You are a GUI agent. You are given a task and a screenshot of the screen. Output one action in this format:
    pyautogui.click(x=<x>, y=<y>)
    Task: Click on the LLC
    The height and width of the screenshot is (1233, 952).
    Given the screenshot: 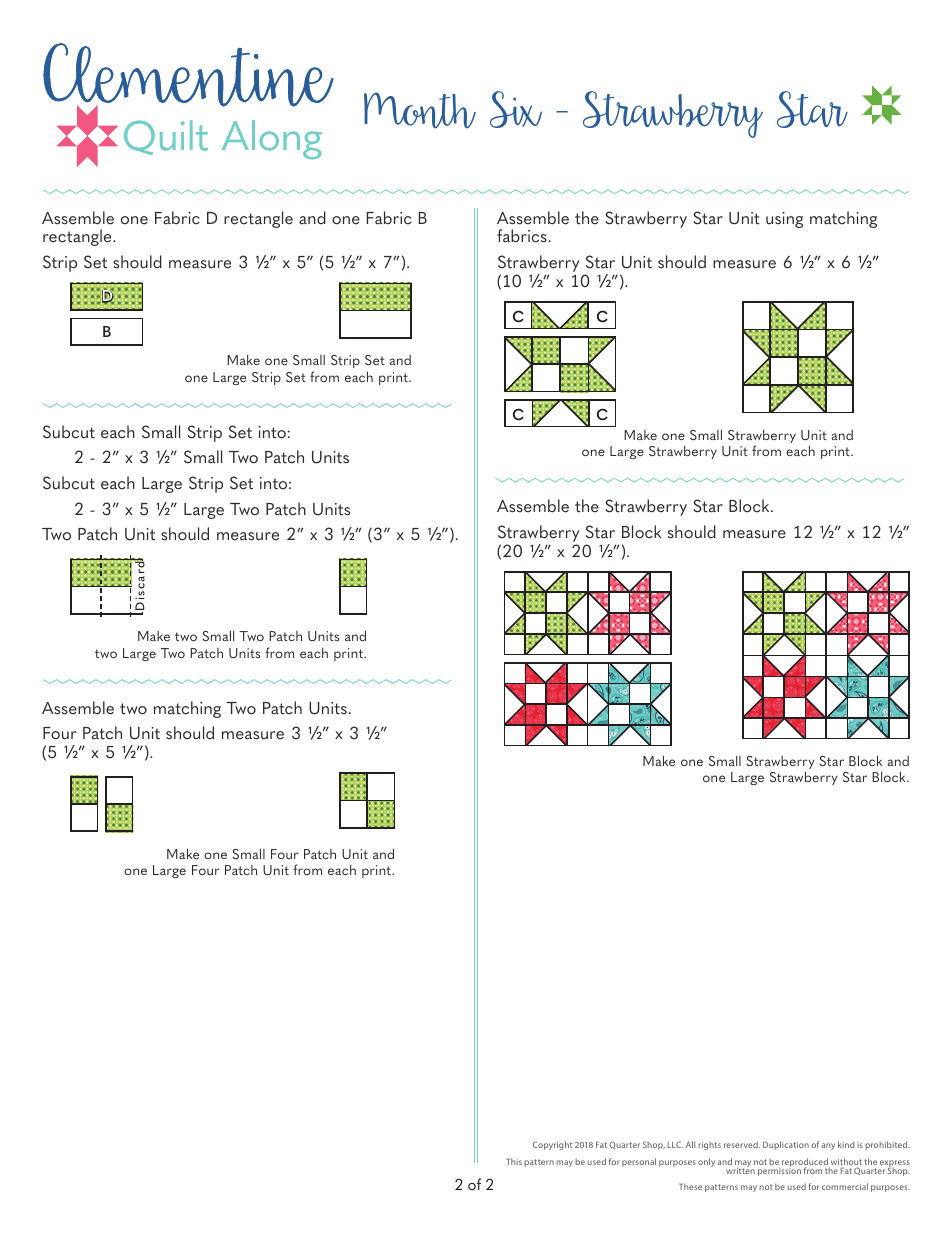 What is the action you would take?
    pyautogui.click(x=675, y=1144)
